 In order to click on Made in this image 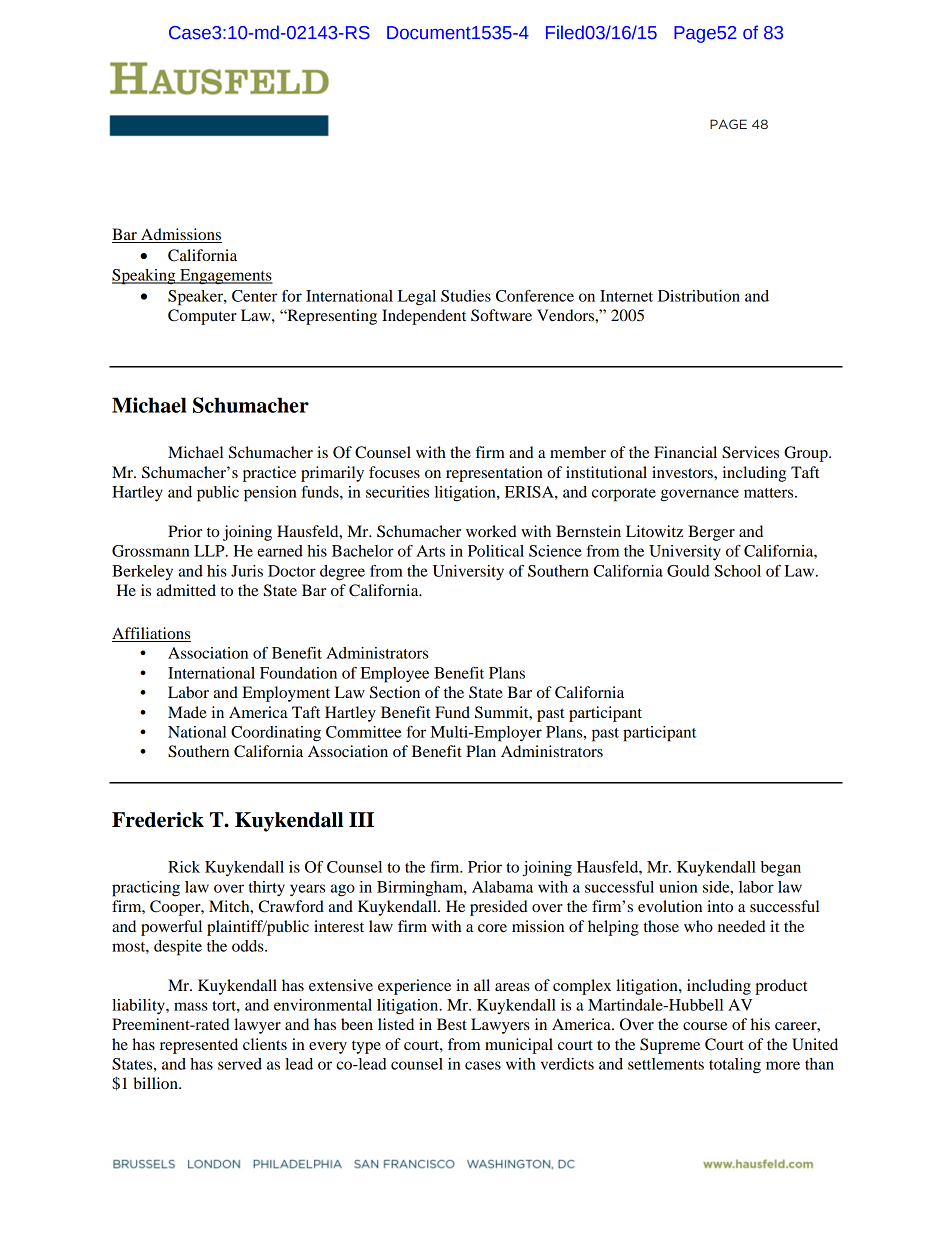, I will do `click(187, 712)`.
